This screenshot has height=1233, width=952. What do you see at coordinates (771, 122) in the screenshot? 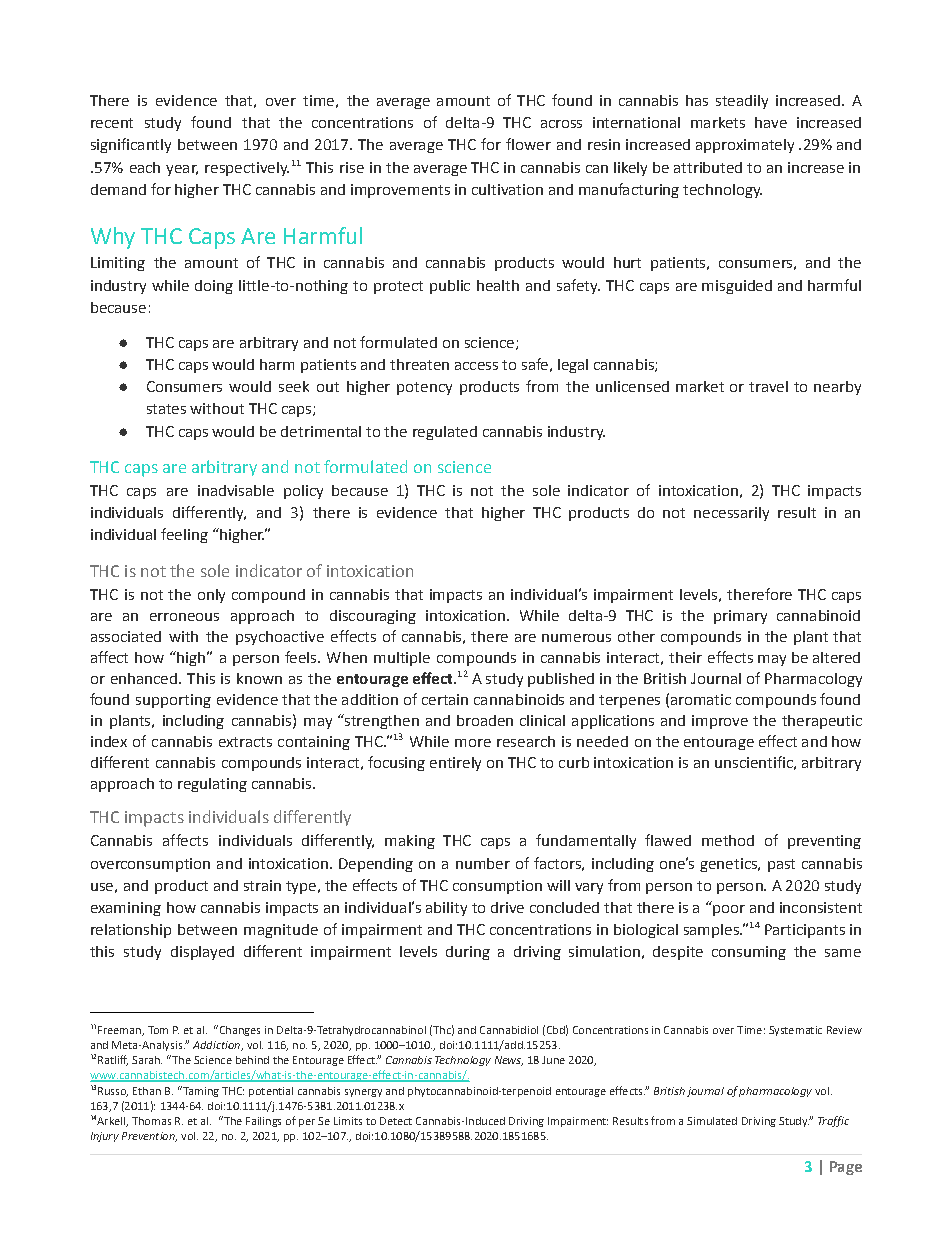
I see `have` at bounding box center [771, 122].
